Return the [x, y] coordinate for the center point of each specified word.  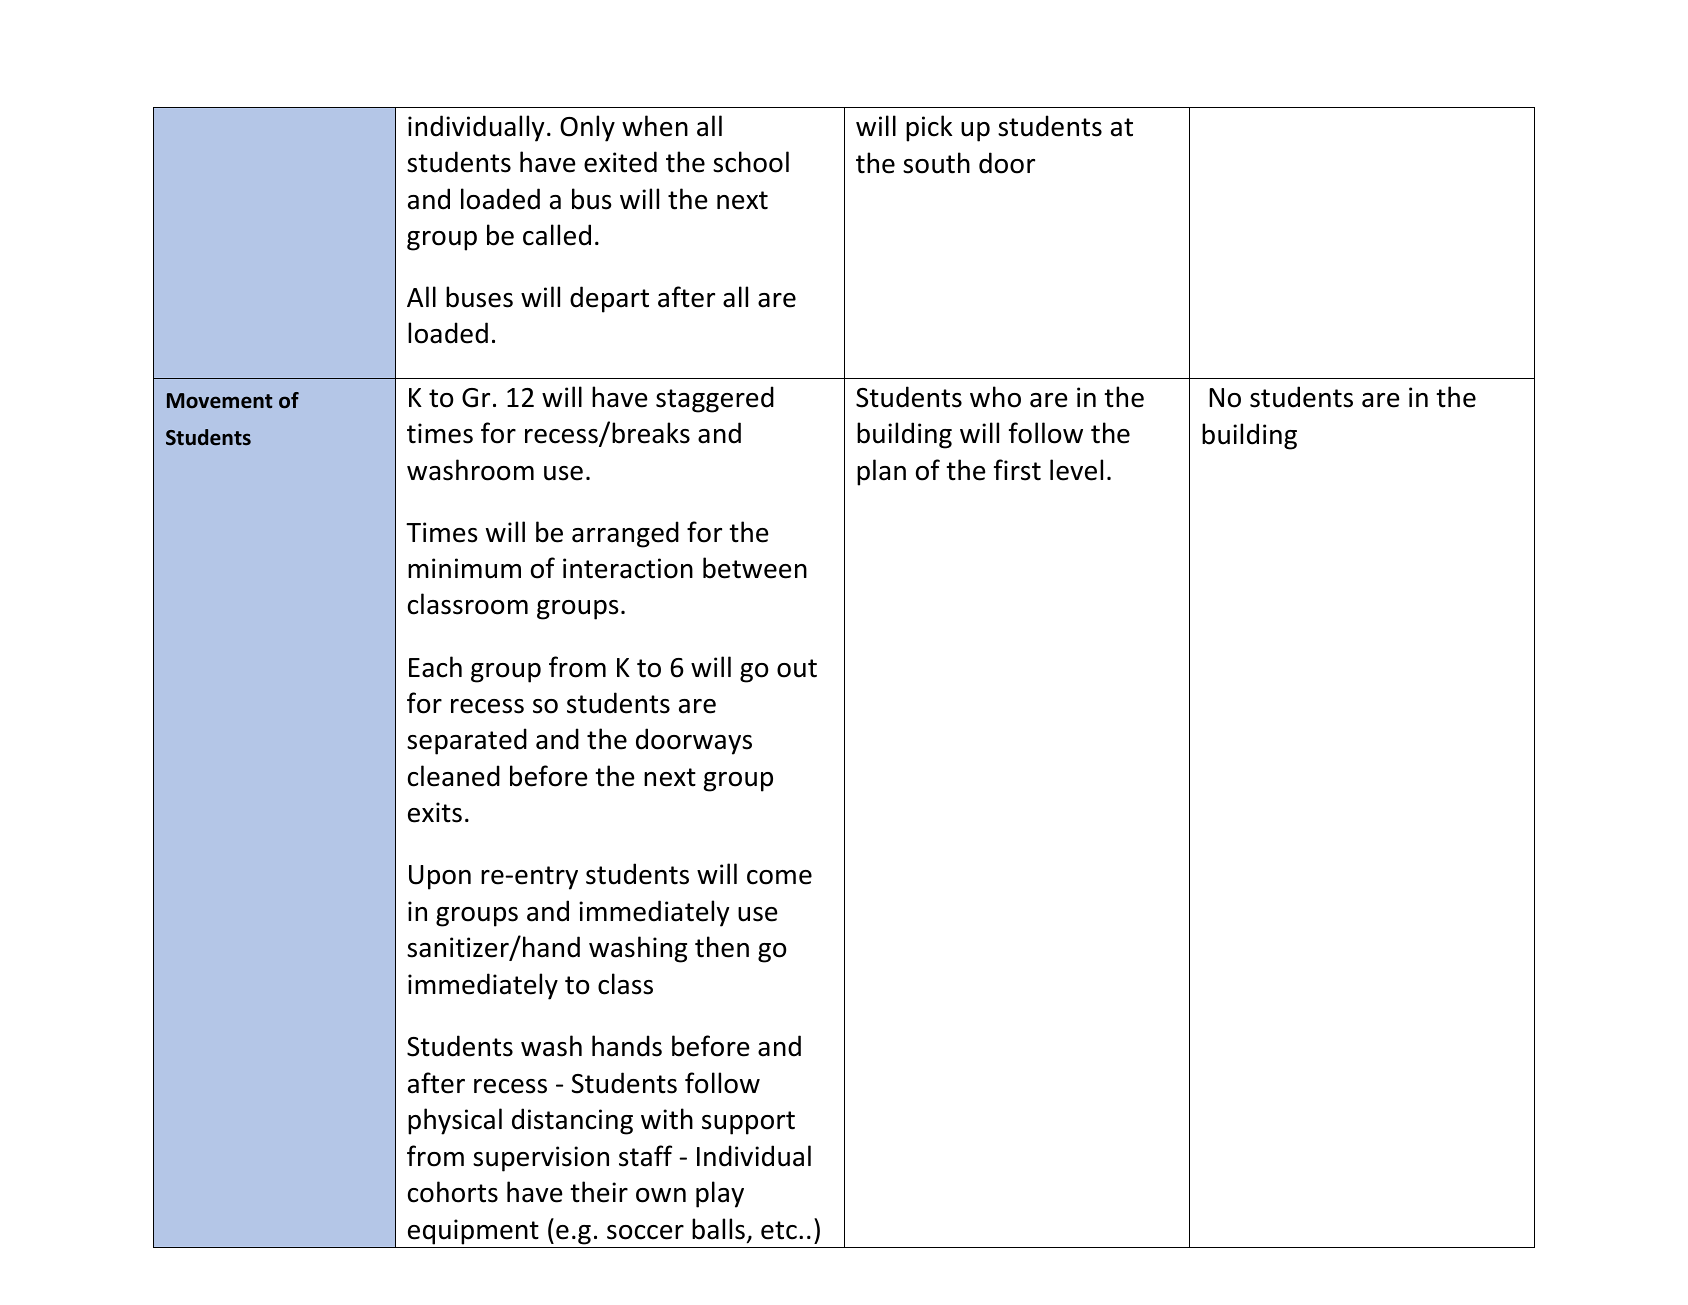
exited [620, 162]
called [557, 235]
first [1017, 470]
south [936, 163]
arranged [625, 534]
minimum [464, 568]
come [779, 877]
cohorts [453, 1192]
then [722, 947]
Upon [440, 877]
